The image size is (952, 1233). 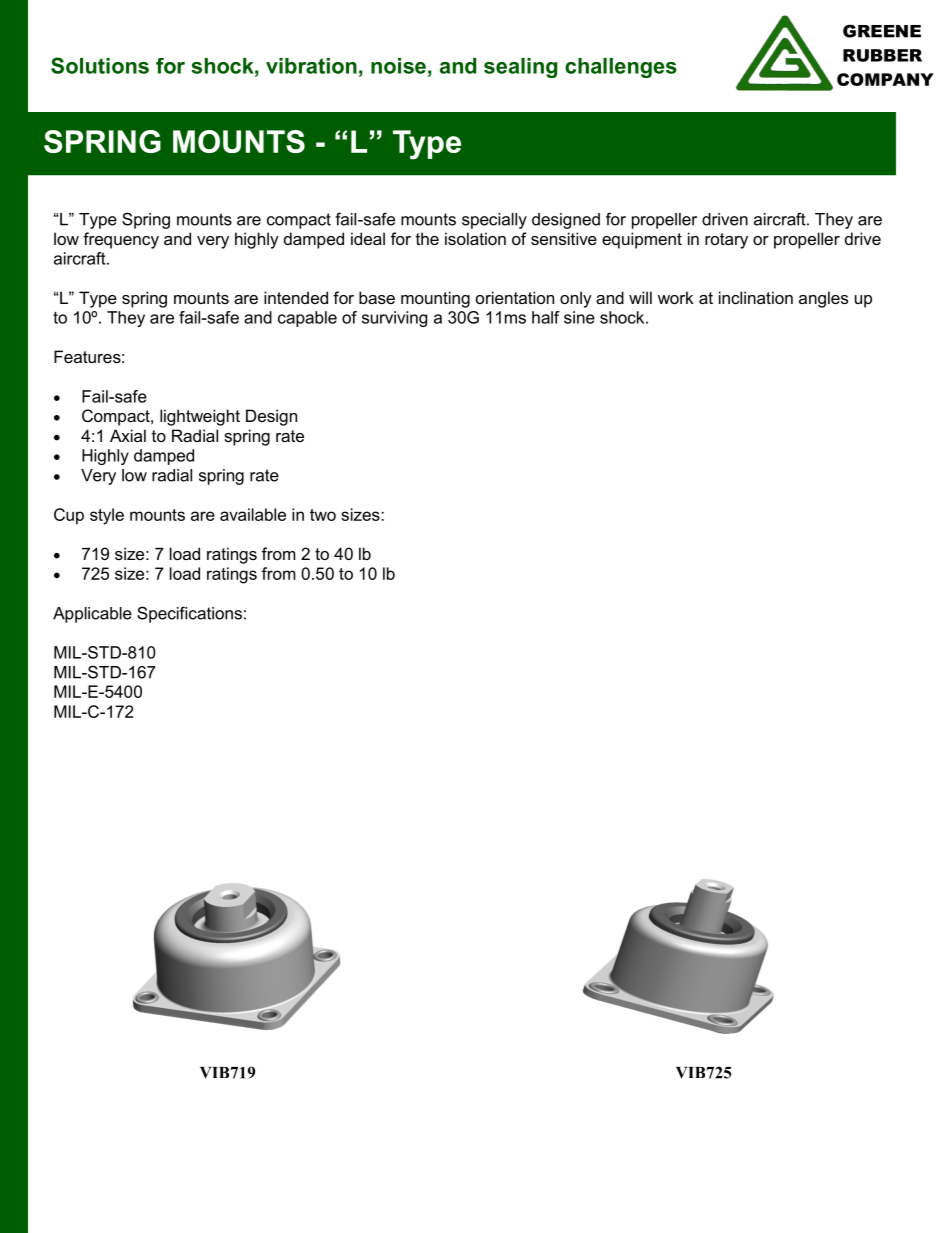 What do you see at coordinates (100, 65) in the image?
I see `Solutions` at bounding box center [100, 65].
